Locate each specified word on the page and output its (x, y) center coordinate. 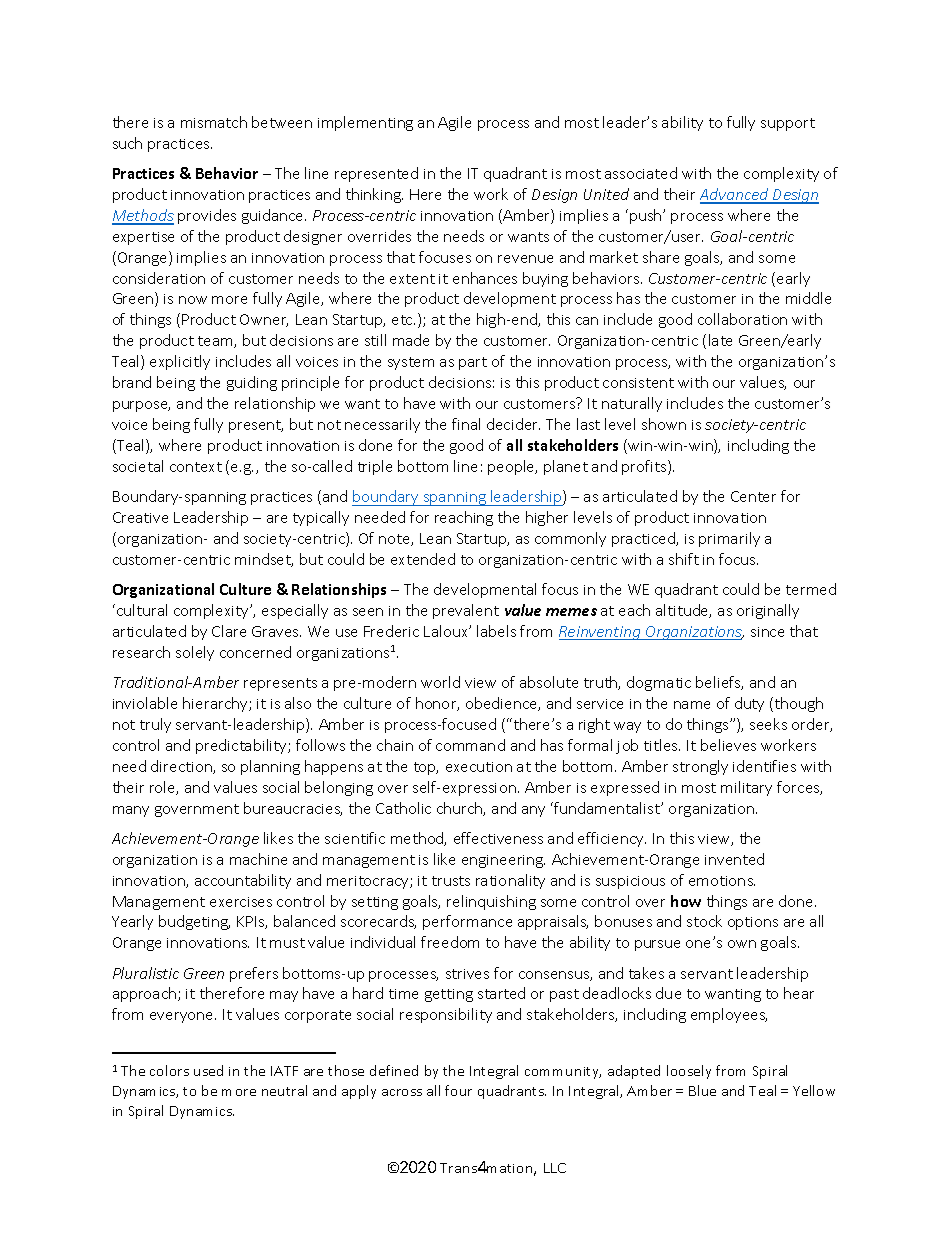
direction (182, 767)
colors (169, 1070)
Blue (702, 1090)
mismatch (214, 122)
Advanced (735, 195)
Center (753, 496)
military (746, 788)
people (512, 467)
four (458, 1090)
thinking (374, 195)
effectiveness (498, 838)
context (196, 467)
